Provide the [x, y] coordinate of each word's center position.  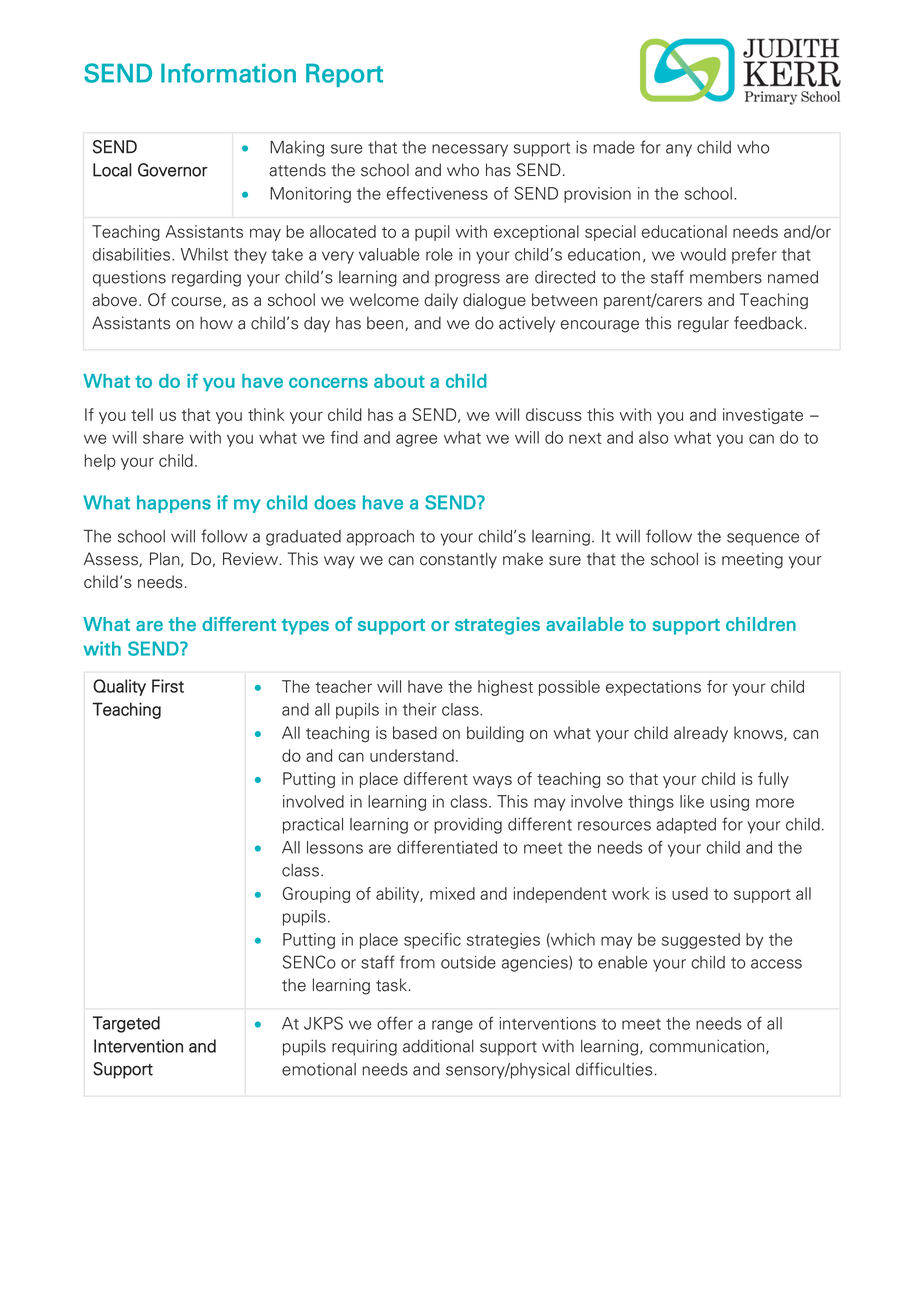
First [168, 686]
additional [438, 1046]
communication [706, 1046]
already [701, 734]
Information [228, 73]
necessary [470, 150]
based [415, 732]
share [163, 437]
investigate [763, 416]
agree [416, 440]
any [679, 150]
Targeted [126, 1024]
